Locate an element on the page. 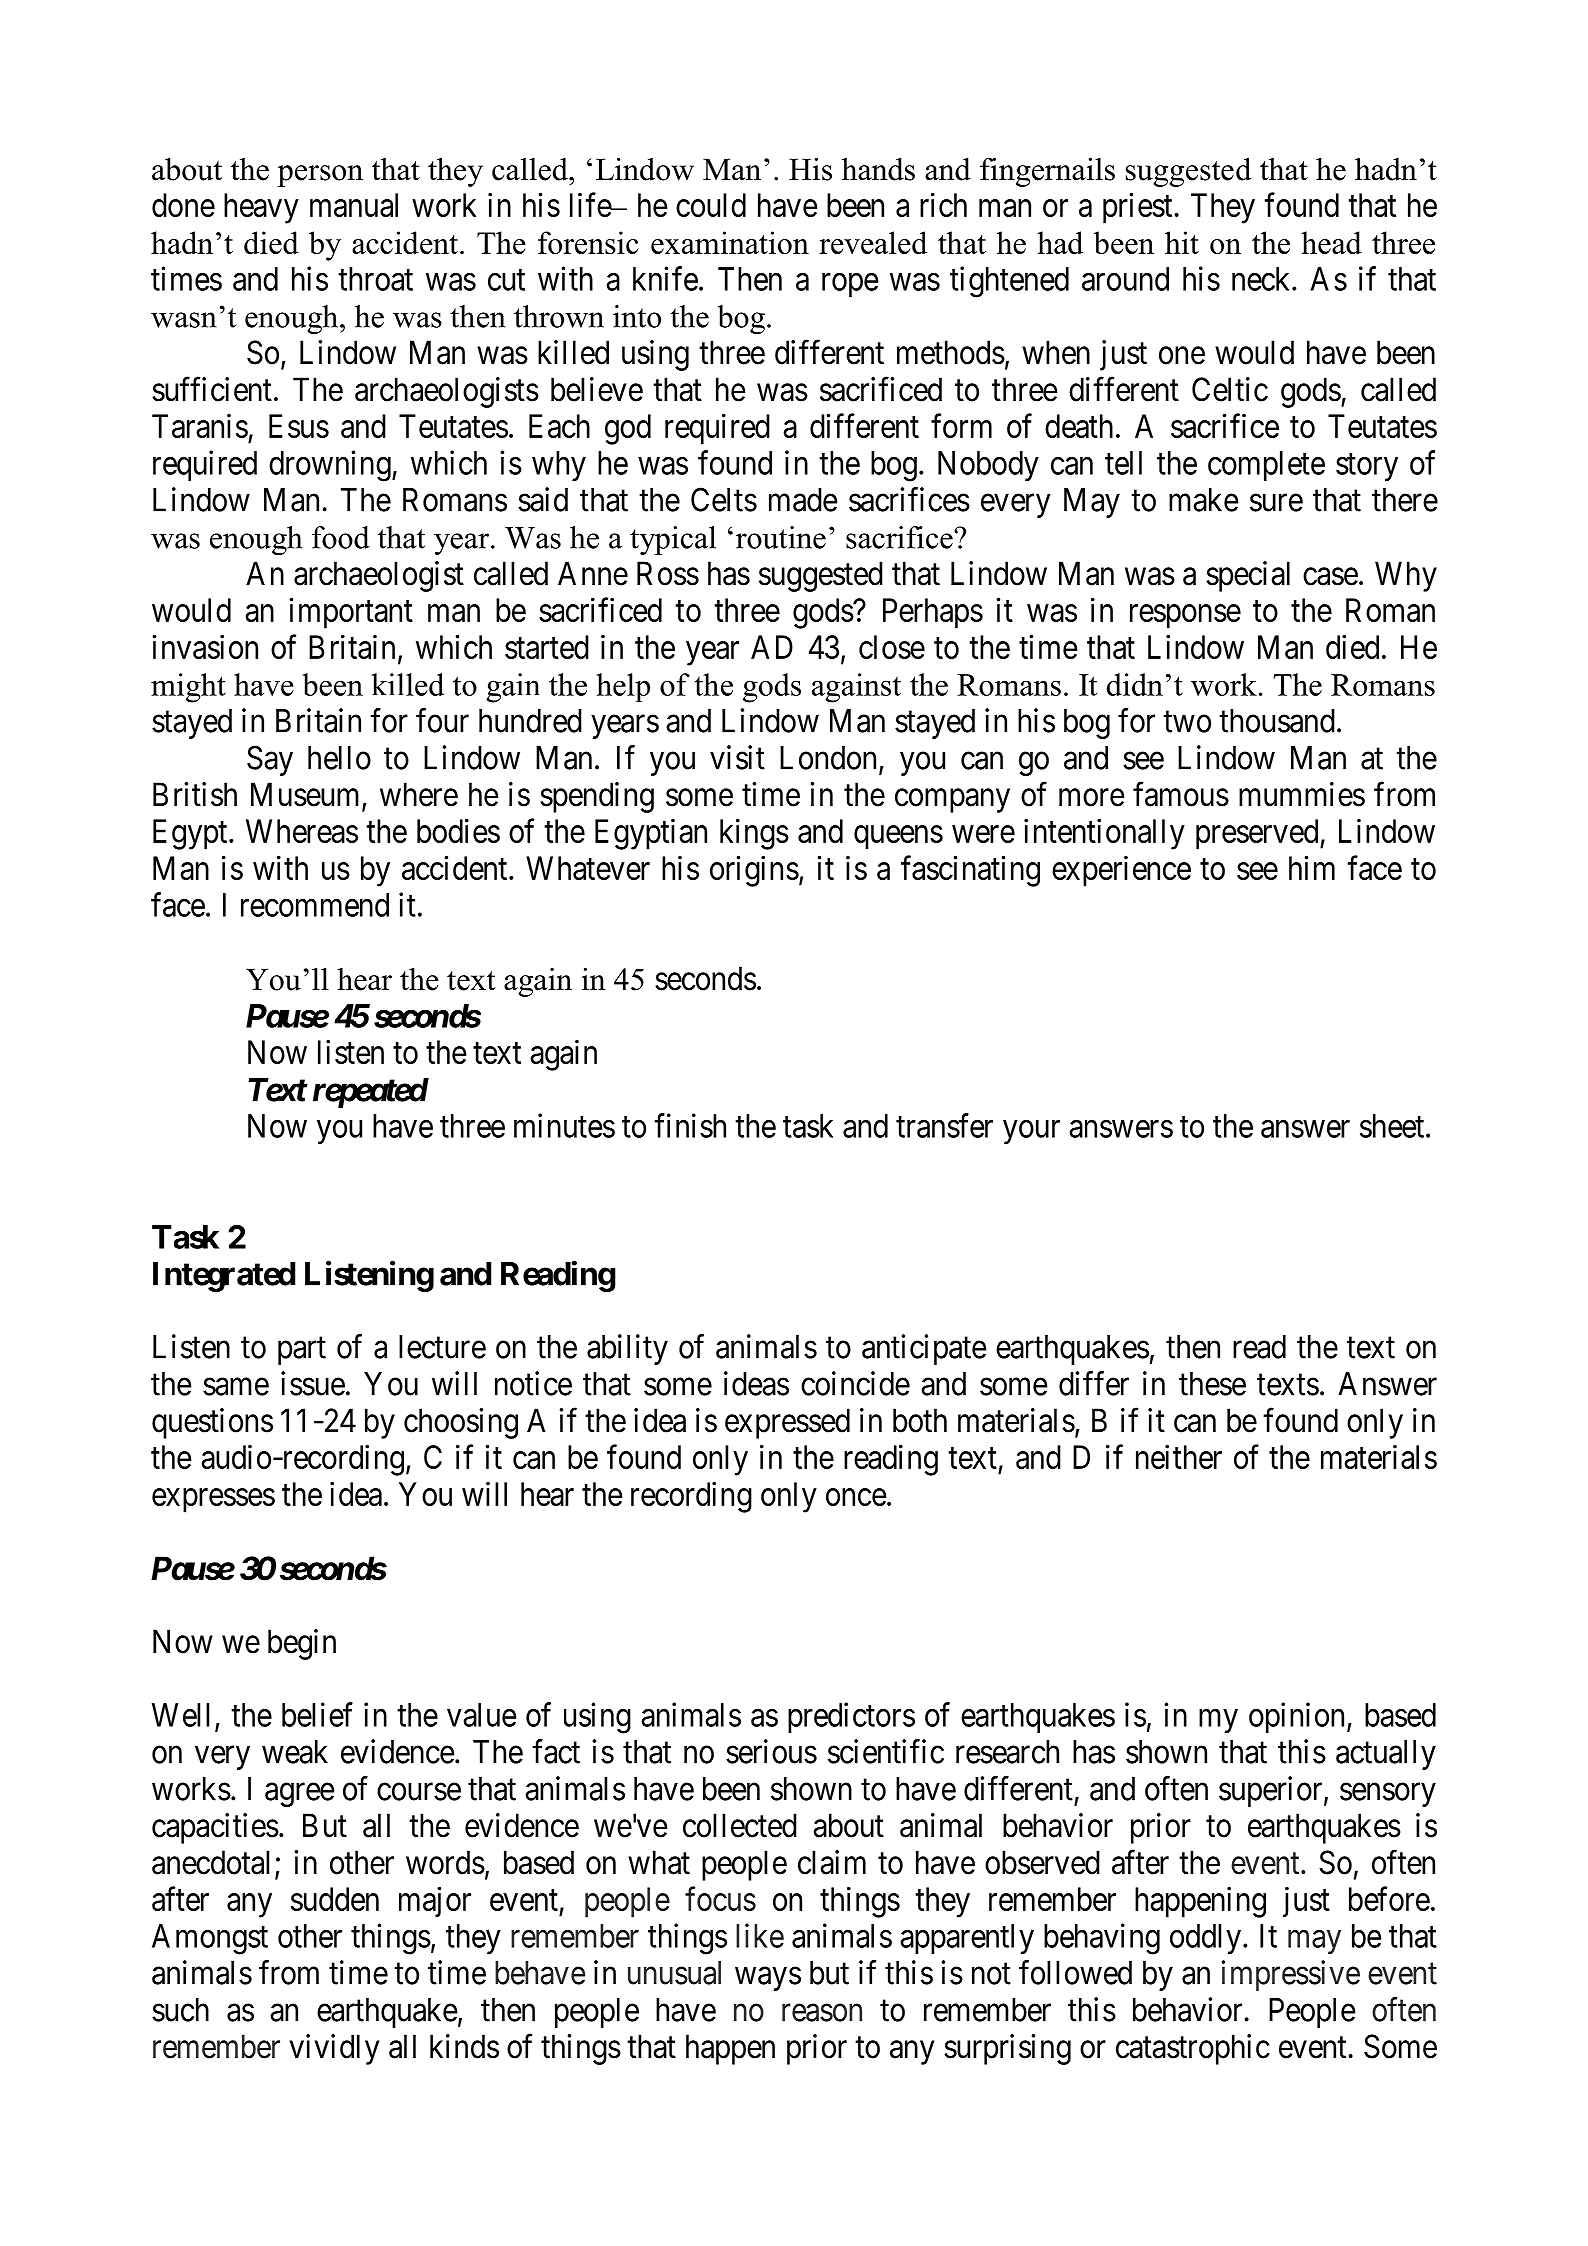 Image resolution: width=1588 pixels, height=2246 pixels. examination is located at coordinates (730, 242).
